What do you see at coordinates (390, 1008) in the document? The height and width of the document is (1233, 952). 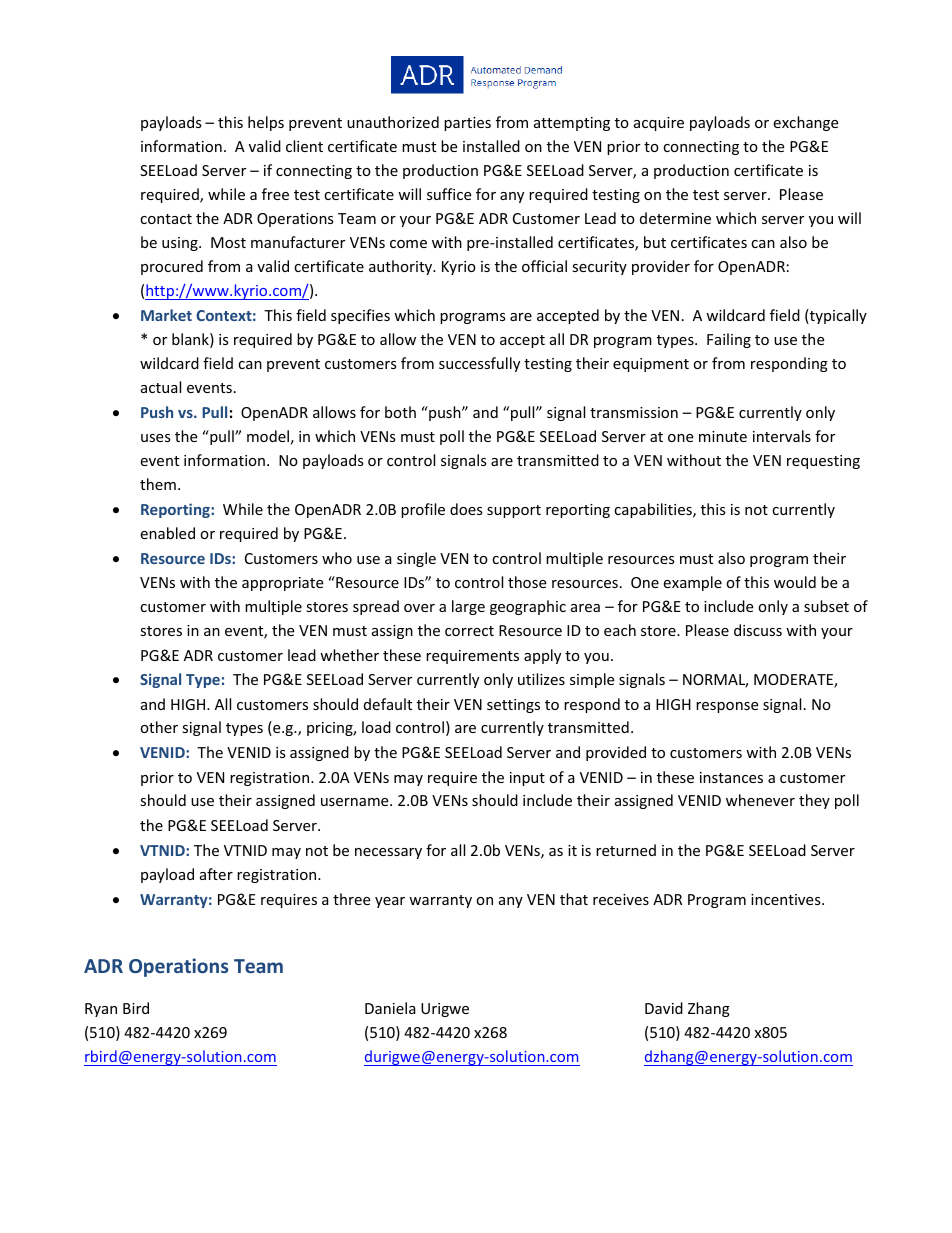 I see `Daniela` at bounding box center [390, 1008].
